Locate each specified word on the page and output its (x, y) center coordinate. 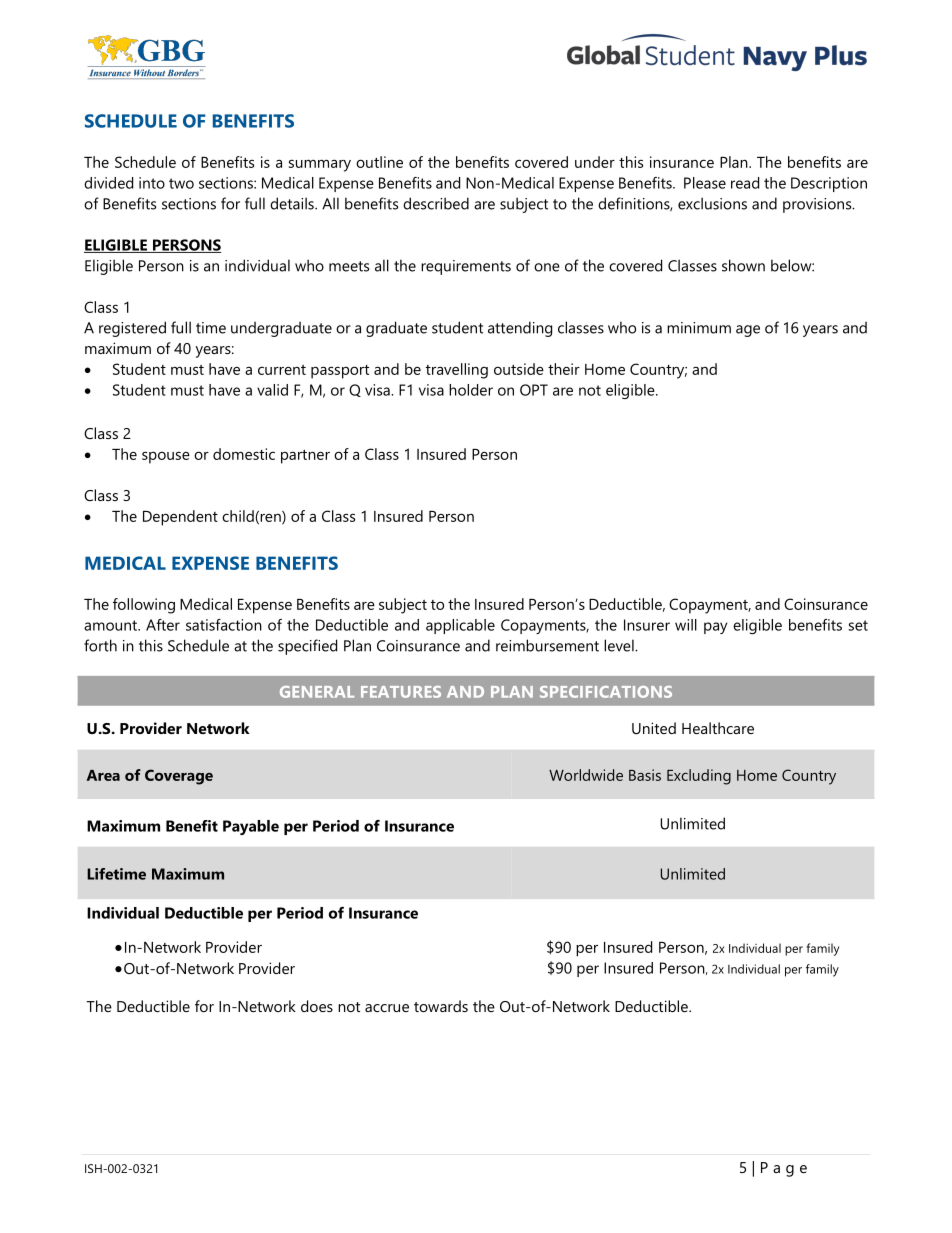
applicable (460, 626)
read (745, 183)
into (152, 183)
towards (441, 1006)
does (317, 1006)
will (686, 625)
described (436, 203)
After (163, 625)
